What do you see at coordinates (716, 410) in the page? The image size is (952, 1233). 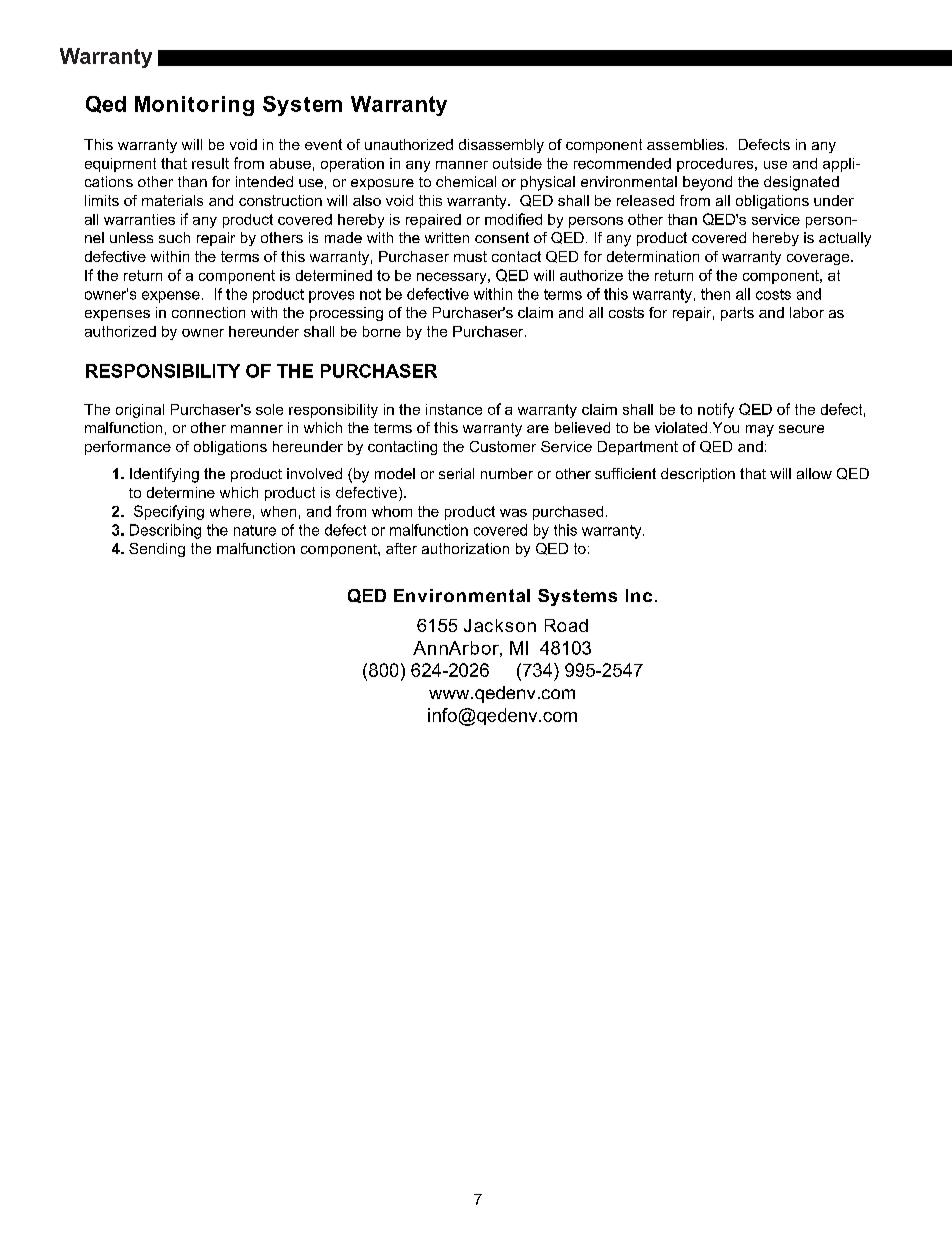 I see `notify` at bounding box center [716, 410].
